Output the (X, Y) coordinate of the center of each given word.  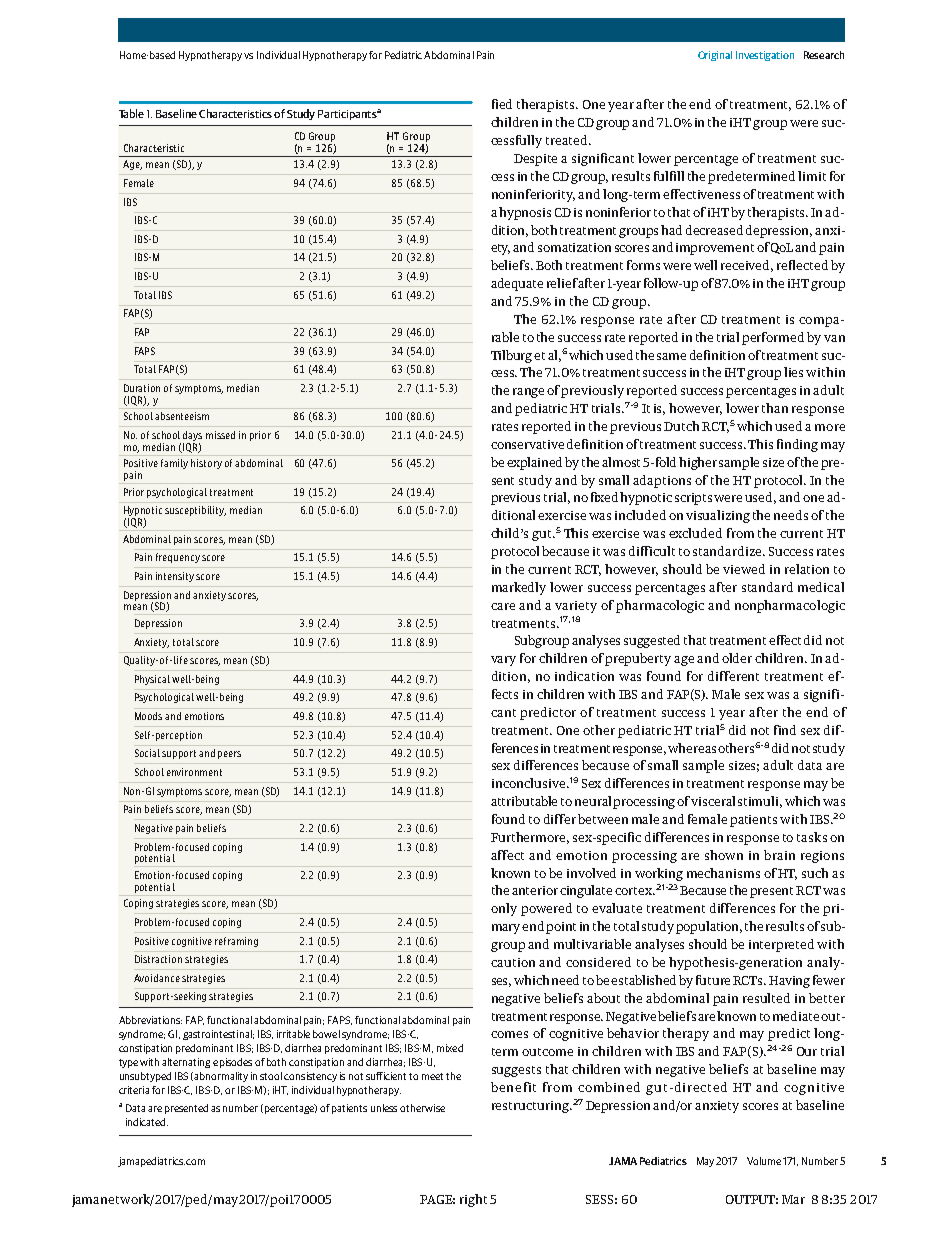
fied (502, 104)
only (504, 909)
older (737, 658)
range (528, 393)
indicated (147, 1122)
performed (773, 338)
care (503, 606)
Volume (764, 1161)
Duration (142, 388)
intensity (176, 577)
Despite (535, 160)
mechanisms (723, 873)
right (473, 1200)
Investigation (765, 56)
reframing (236, 942)
